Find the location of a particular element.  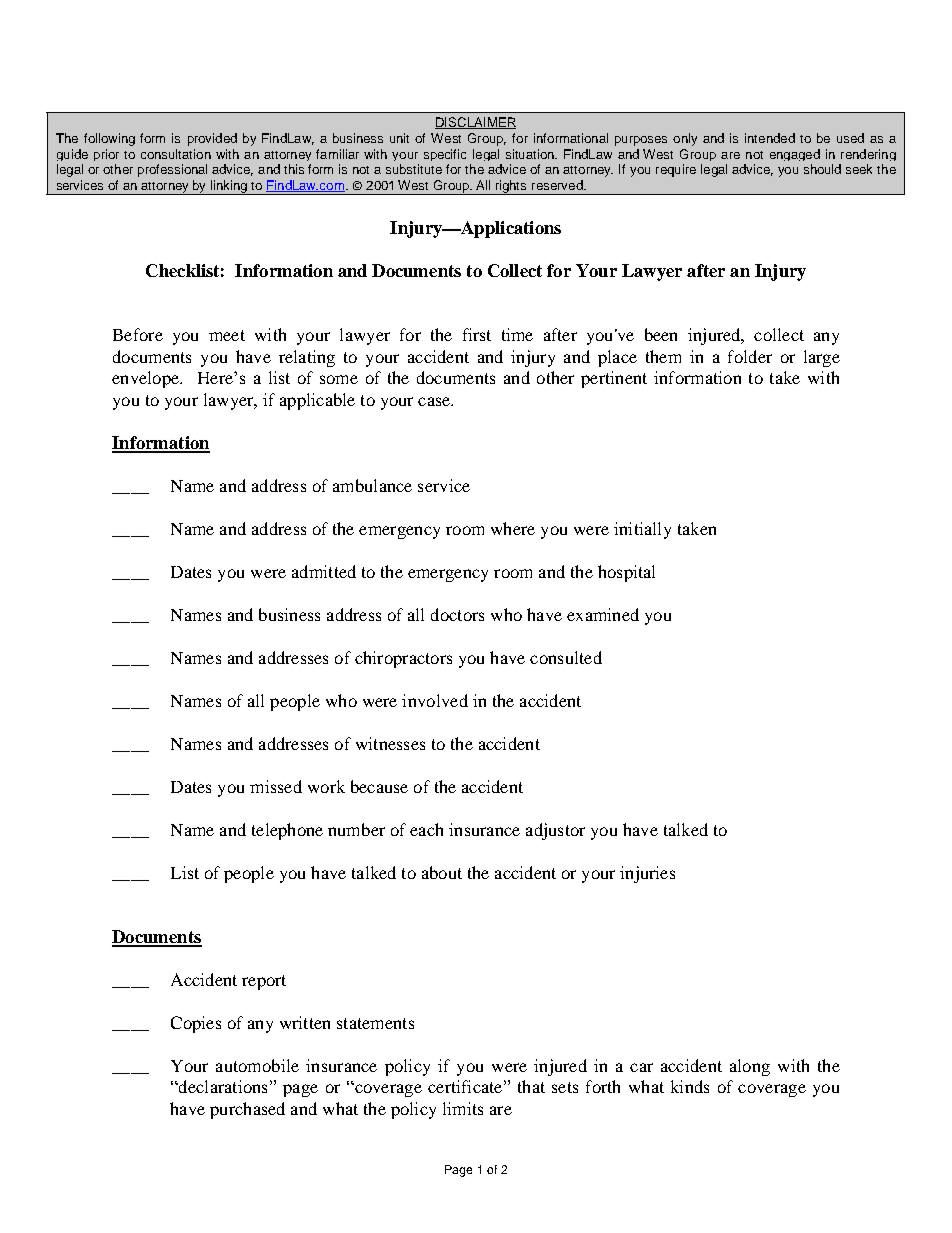

consultation is located at coordinates (176, 154).
